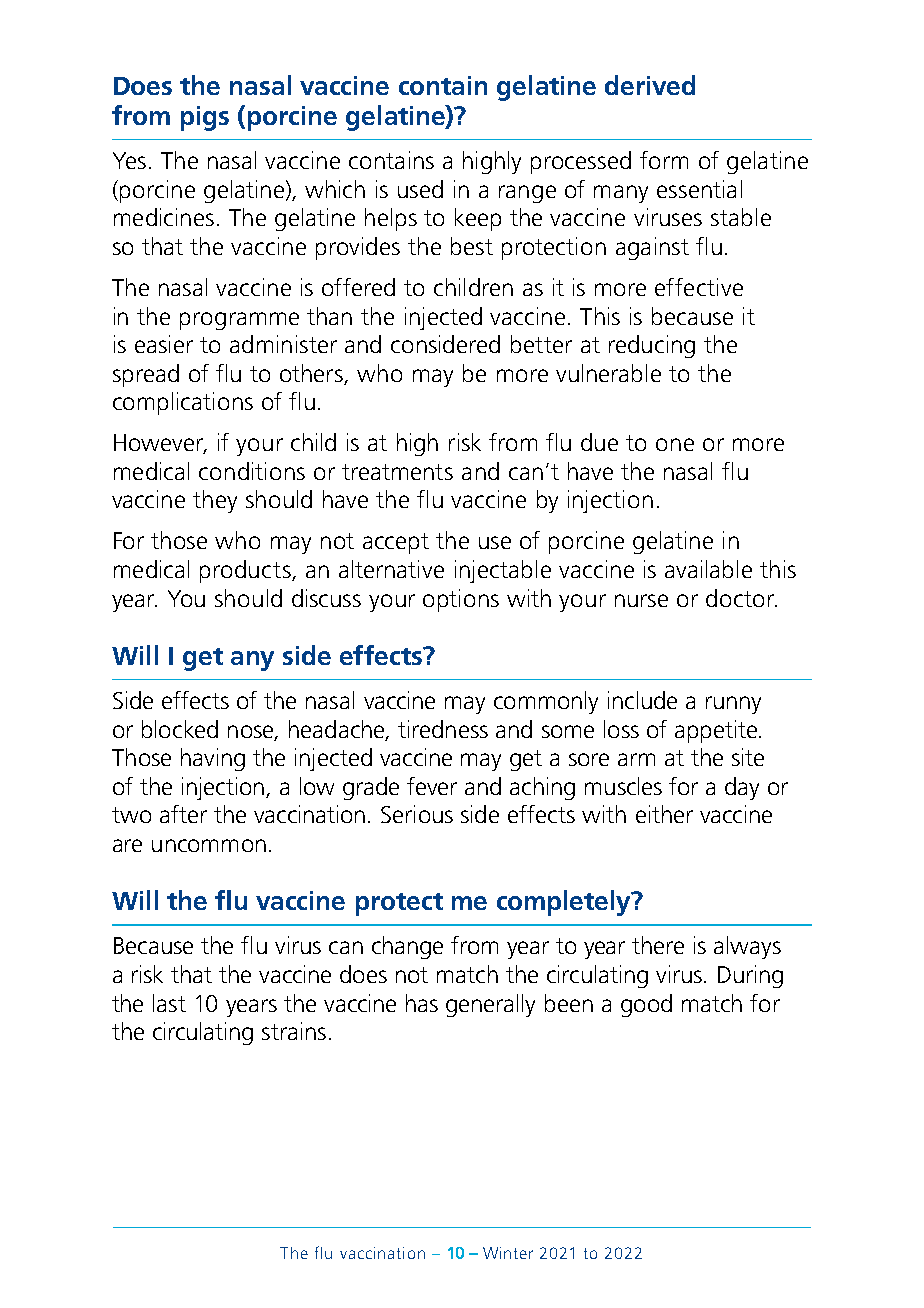 This screenshot has width=924, height=1308. I want to click on used, so click(420, 189).
